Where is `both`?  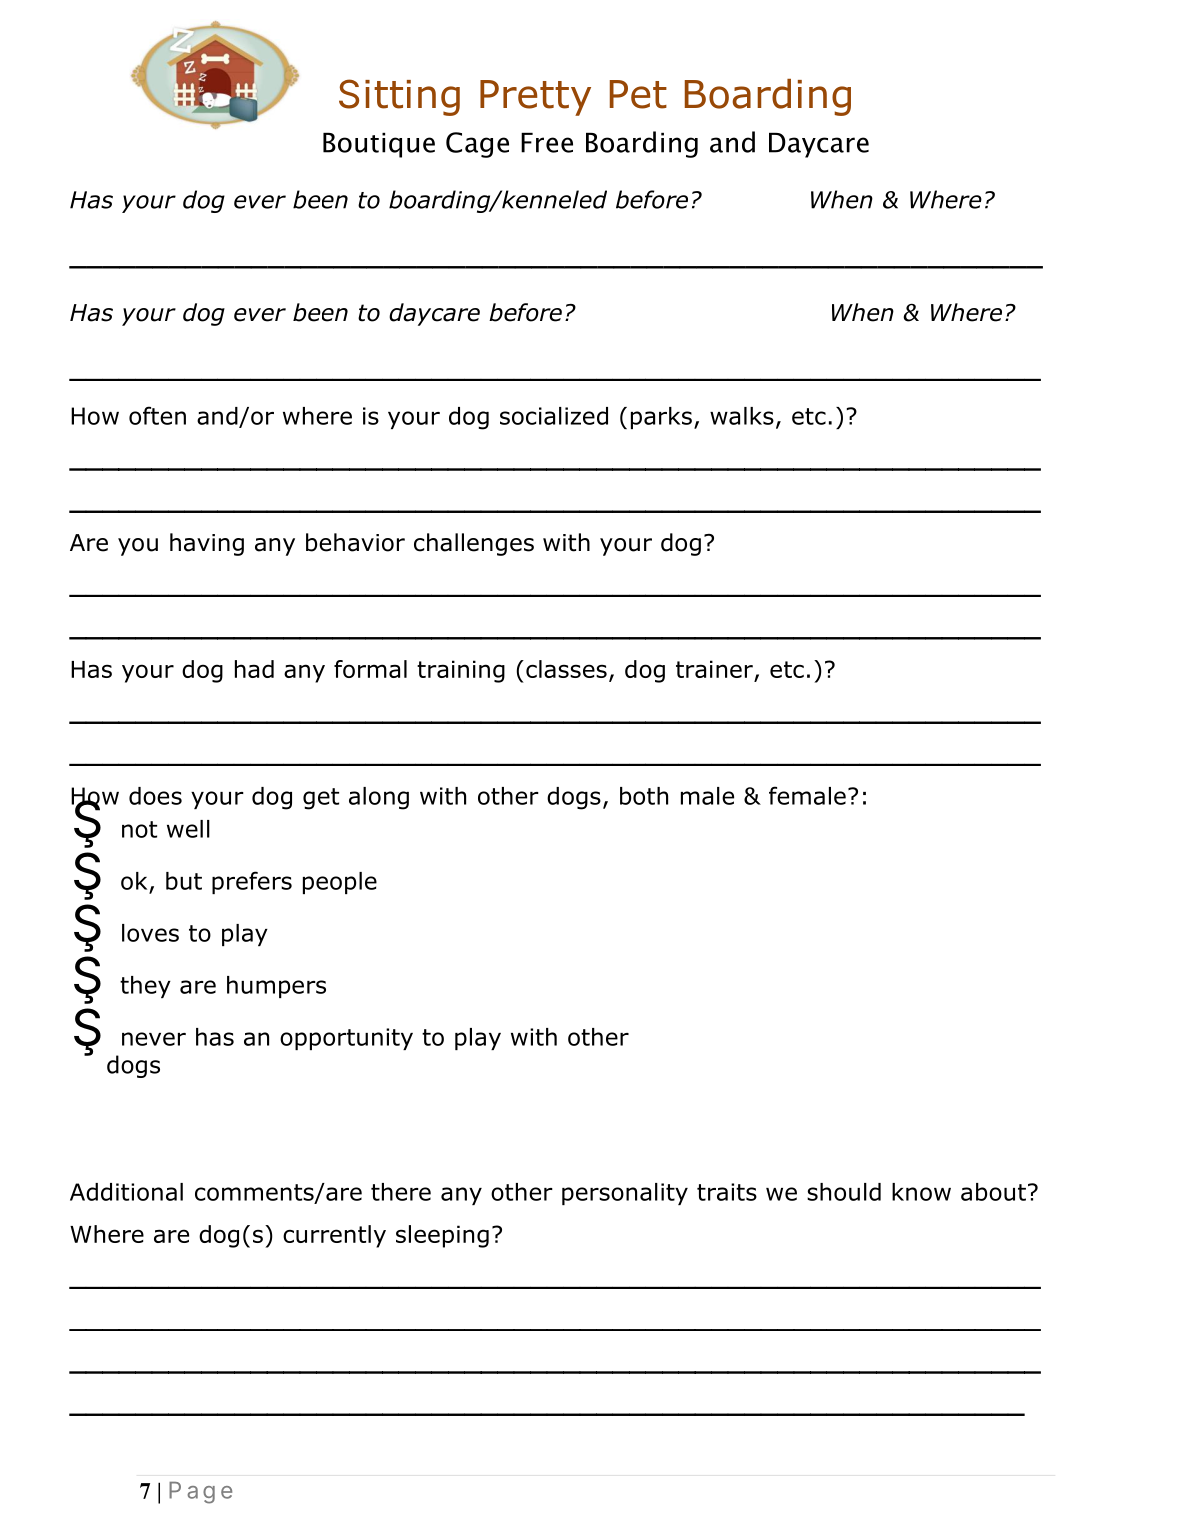 both is located at coordinates (644, 796).
